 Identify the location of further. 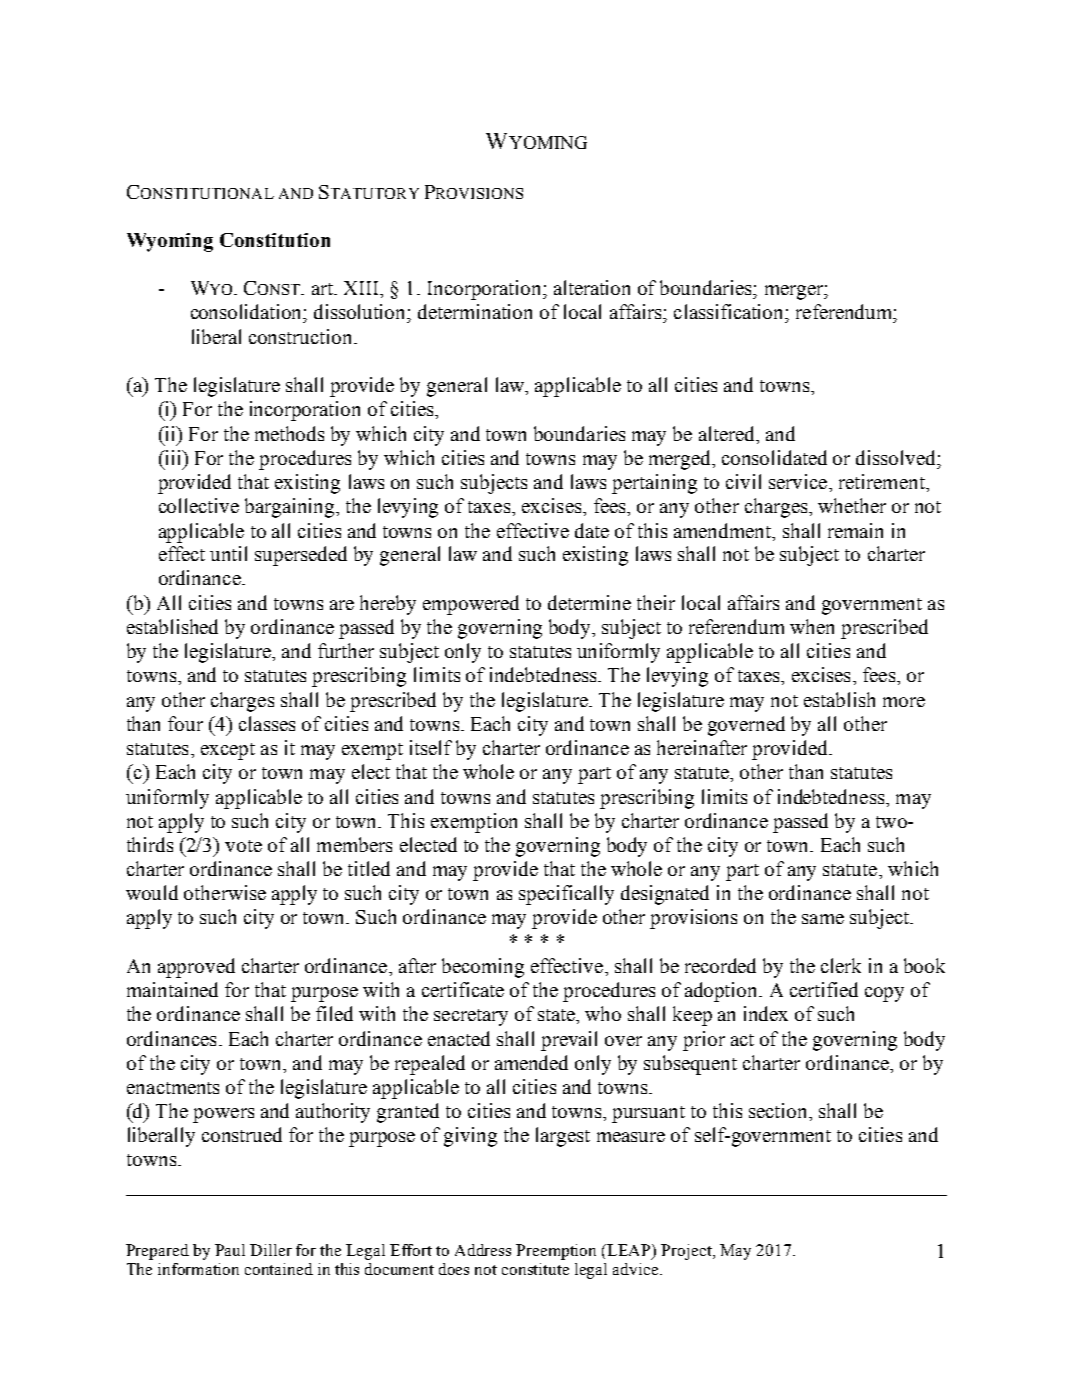
(346, 650).
